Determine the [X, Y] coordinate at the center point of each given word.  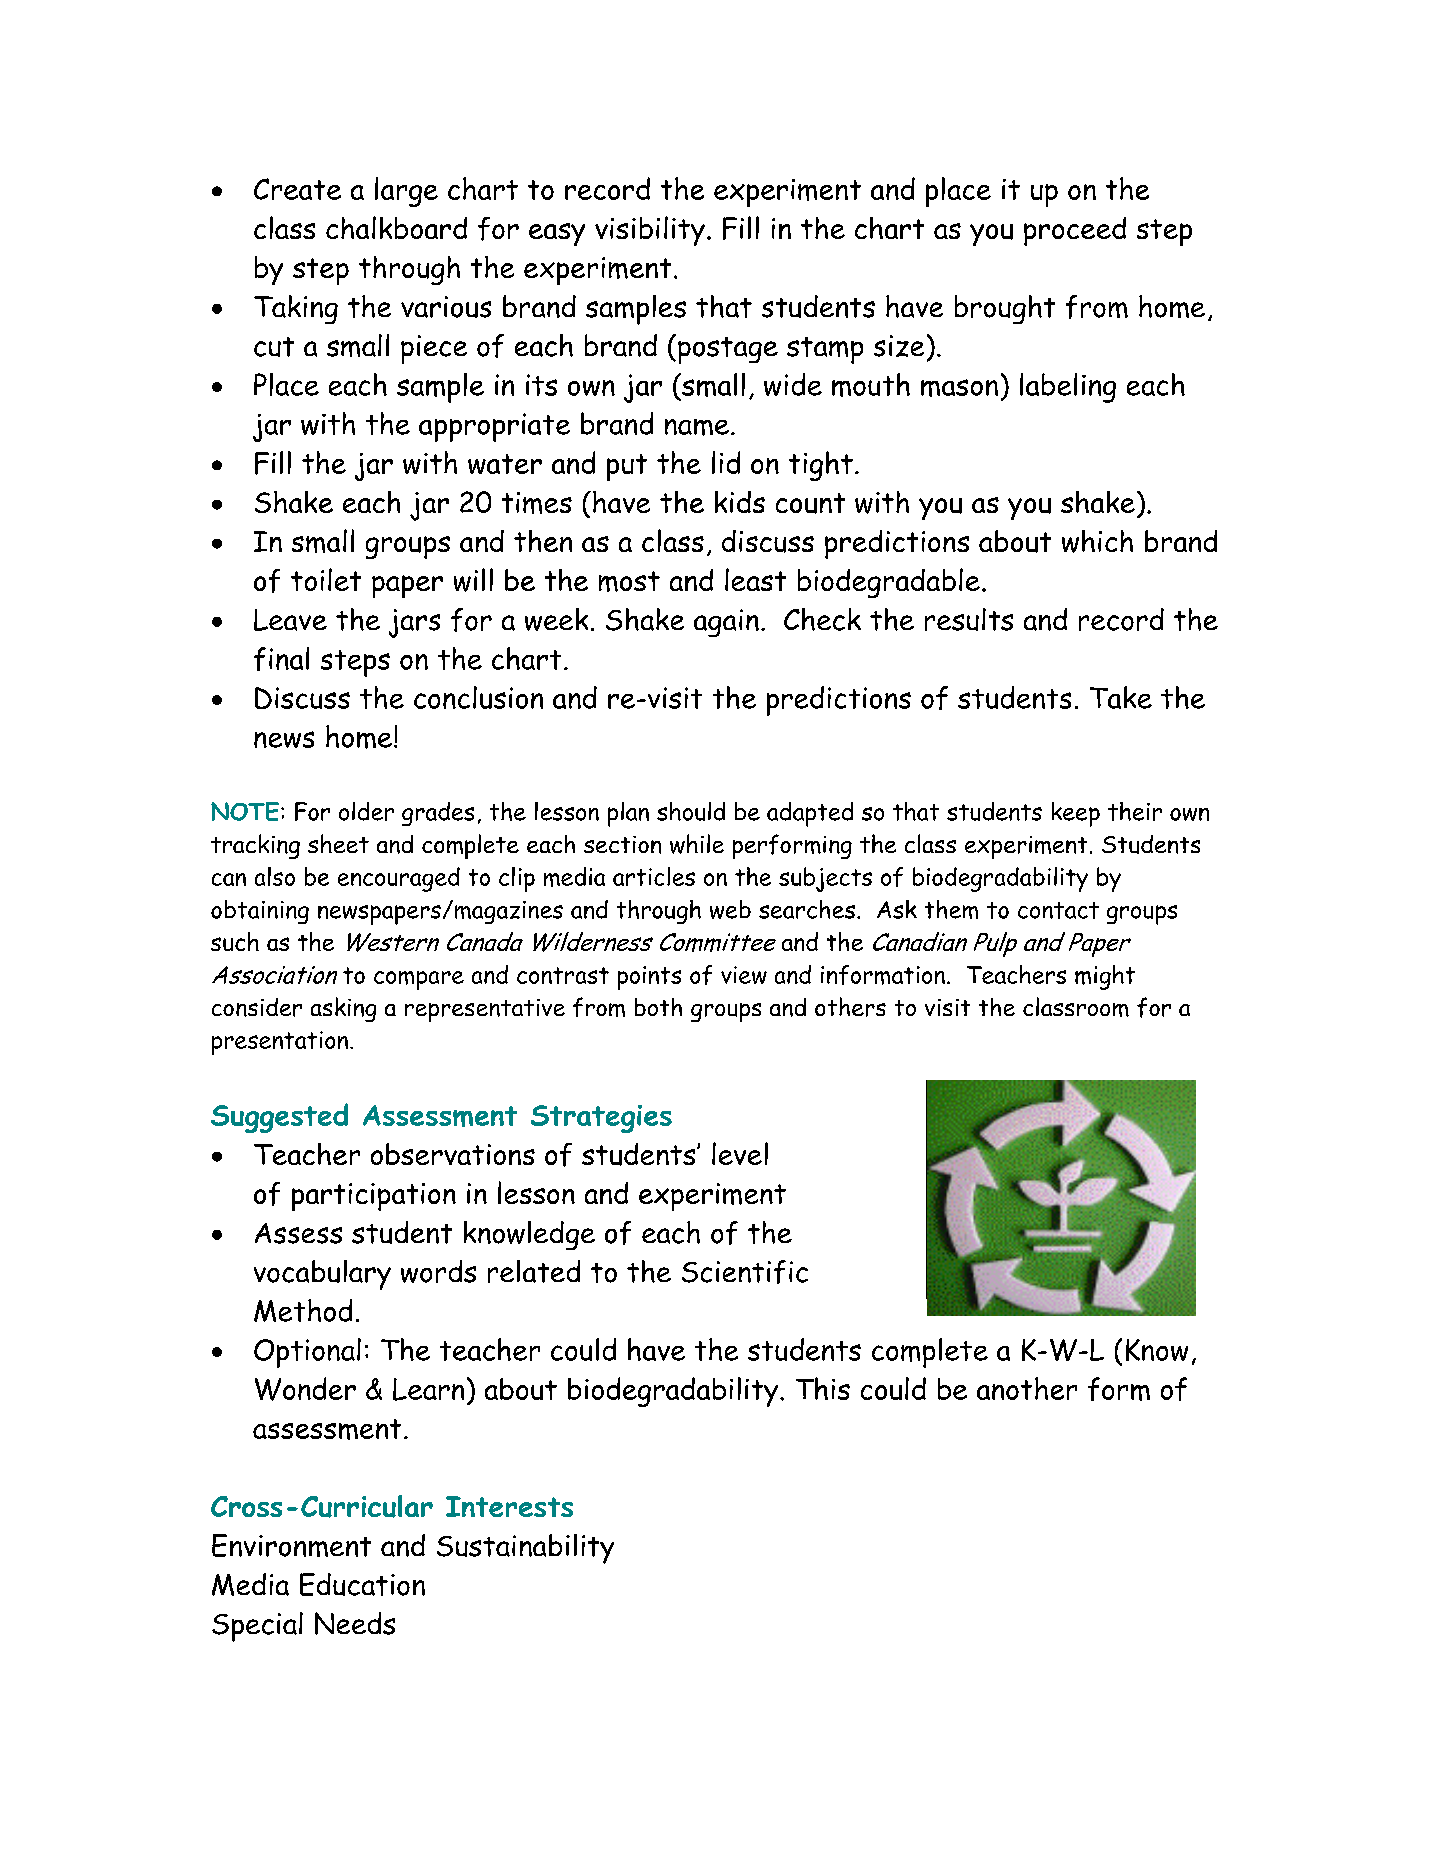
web [730, 909]
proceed [1075, 231]
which [1097, 541]
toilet [326, 579]
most [629, 581]
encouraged [399, 879]
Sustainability [525, 1549]
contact [1058, 910]
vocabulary [322, 1275]
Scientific [745, 1272]
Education [362, 1584]
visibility [650, 231]
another [1027, 1388]
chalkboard [396, 227]
